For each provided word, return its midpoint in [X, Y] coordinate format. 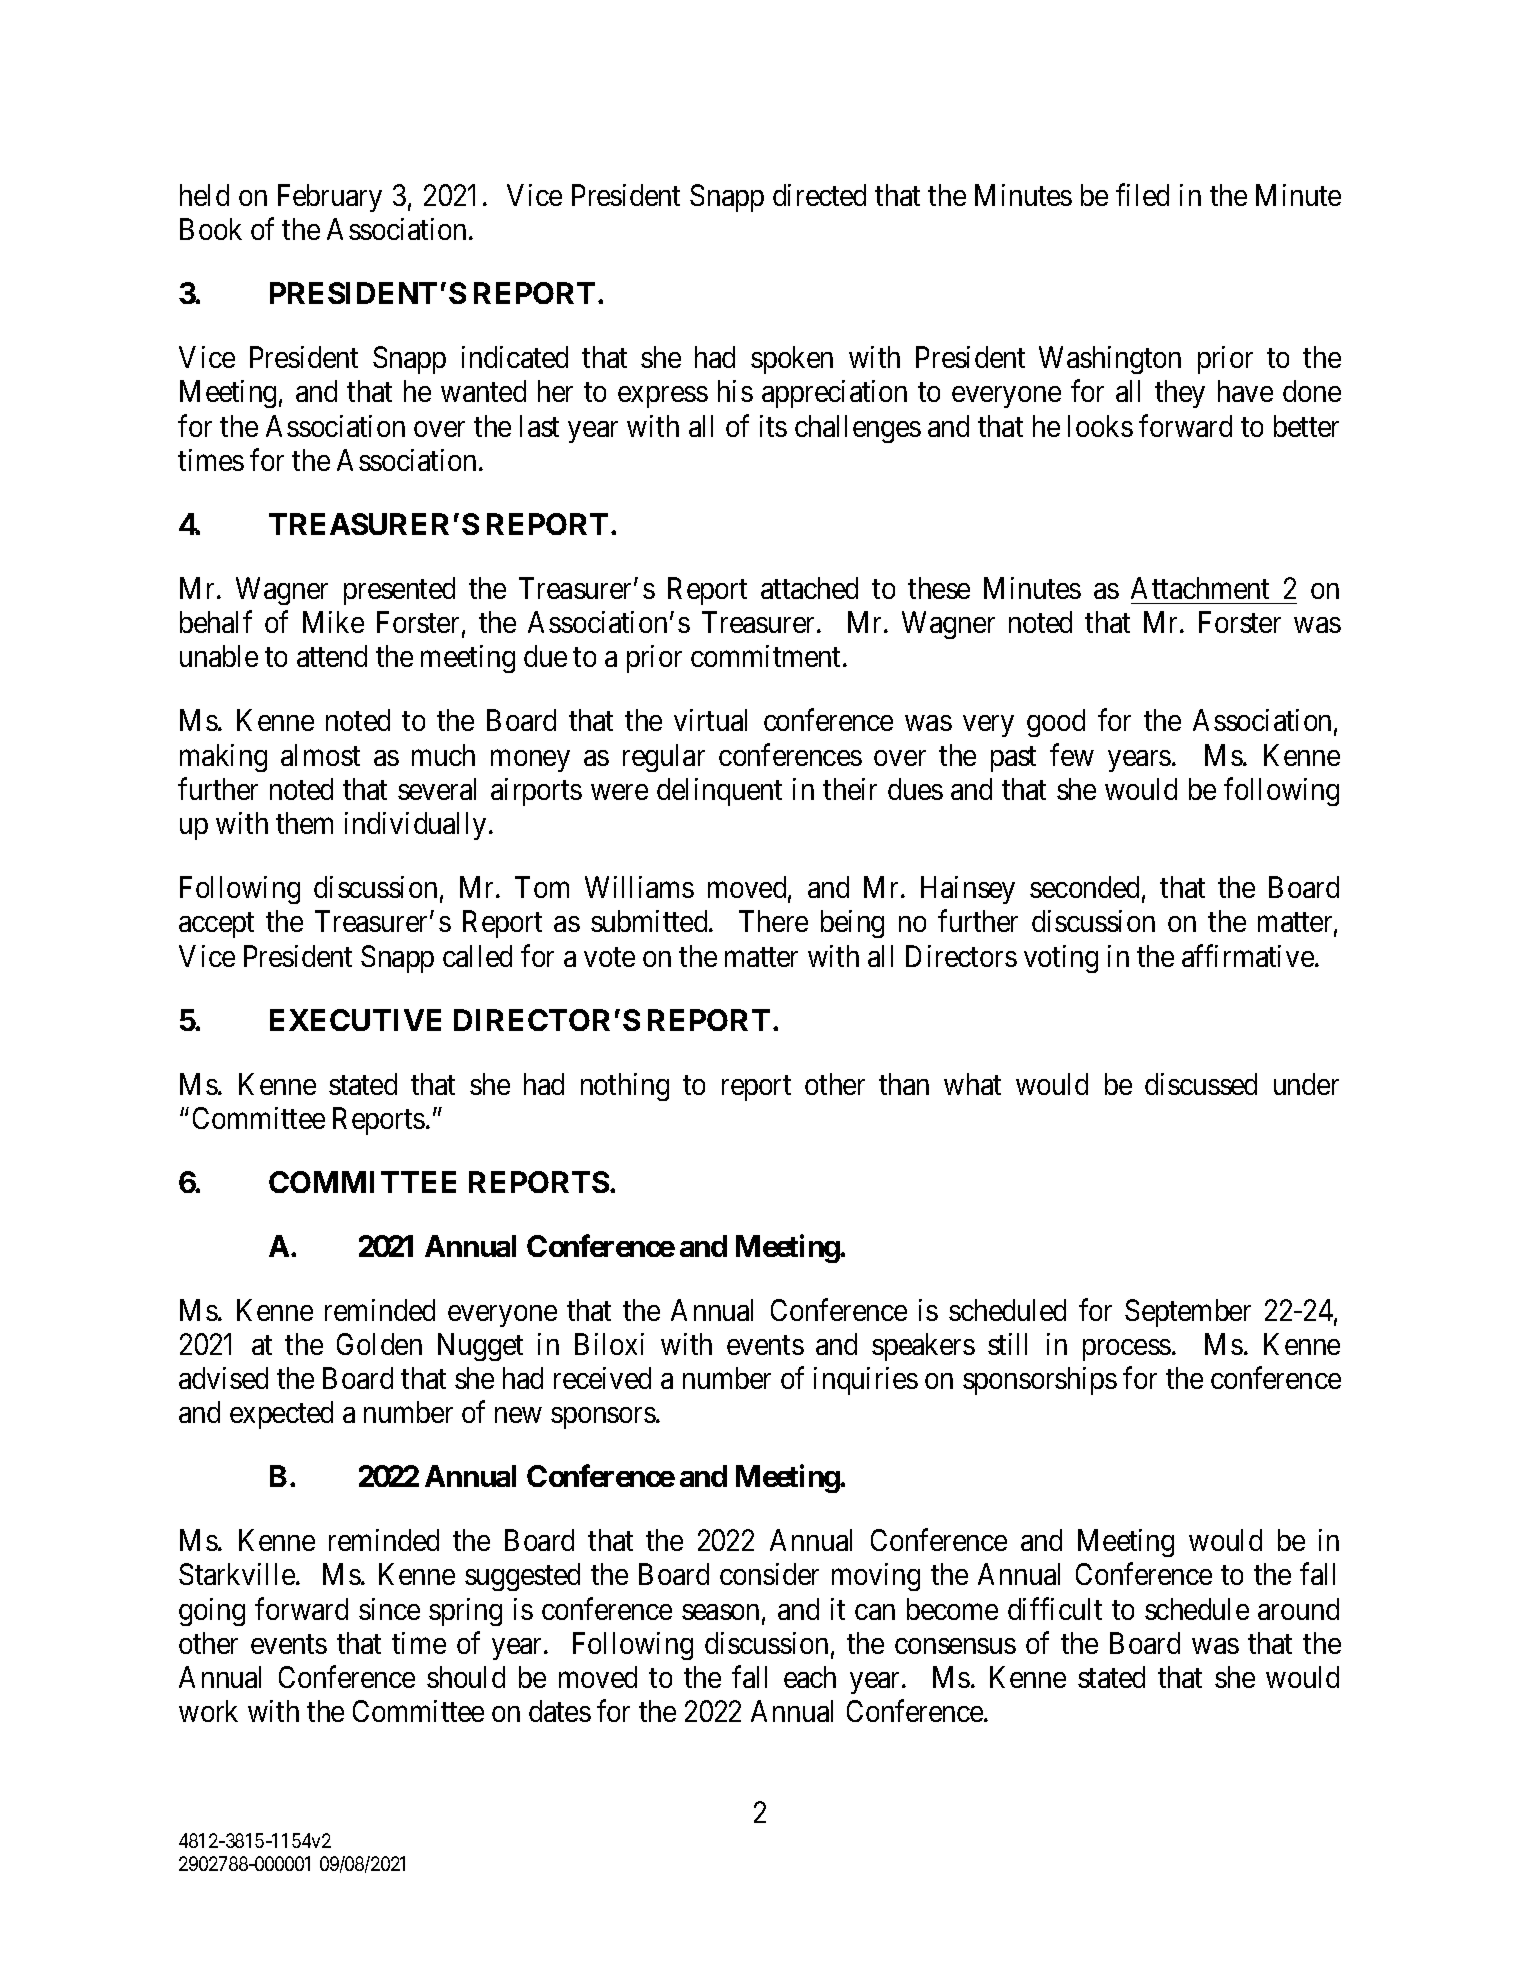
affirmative [1248, 955]
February [330, 198]
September [1188, 1313]
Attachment [1200, 588]
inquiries [866, 1381]
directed [819, 195]
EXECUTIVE [355, 1020]
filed [1142, 195]
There [773, 921]
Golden [379, 1344]
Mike [333, 622]
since [389, 1609]
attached [809, 588]
